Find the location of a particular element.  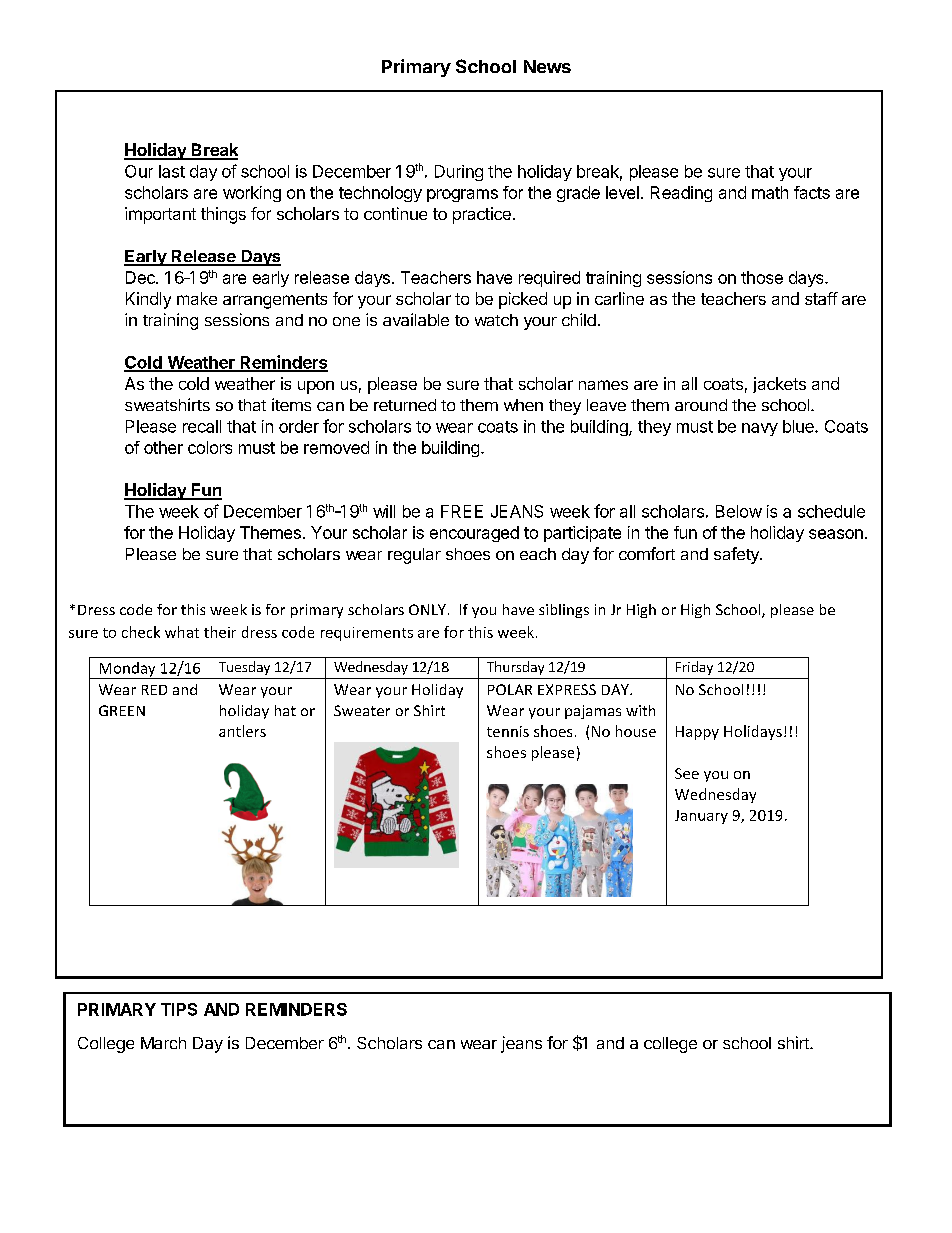

last is located at coordinates (172, 171).
